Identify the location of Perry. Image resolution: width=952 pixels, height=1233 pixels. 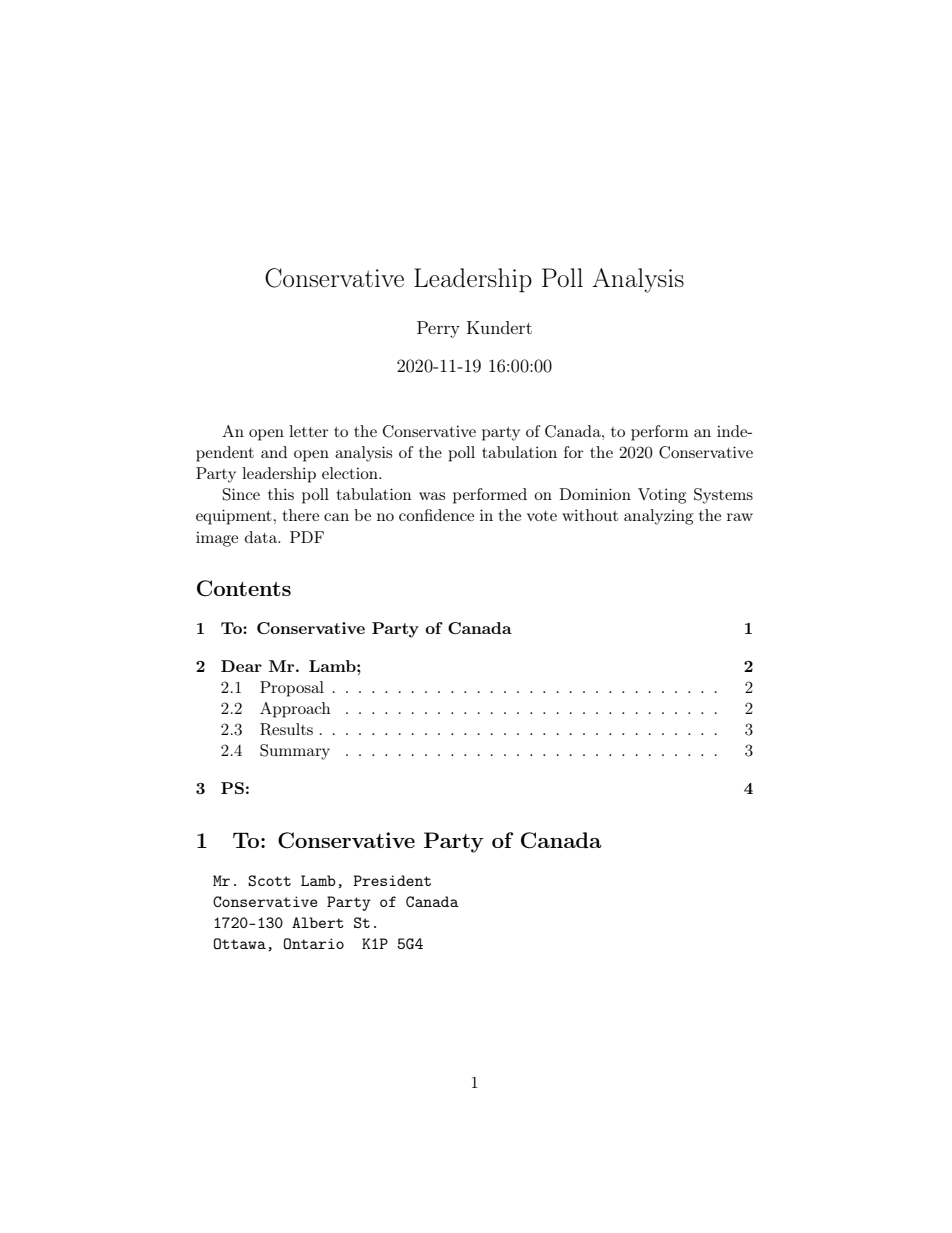
(438, 329).
